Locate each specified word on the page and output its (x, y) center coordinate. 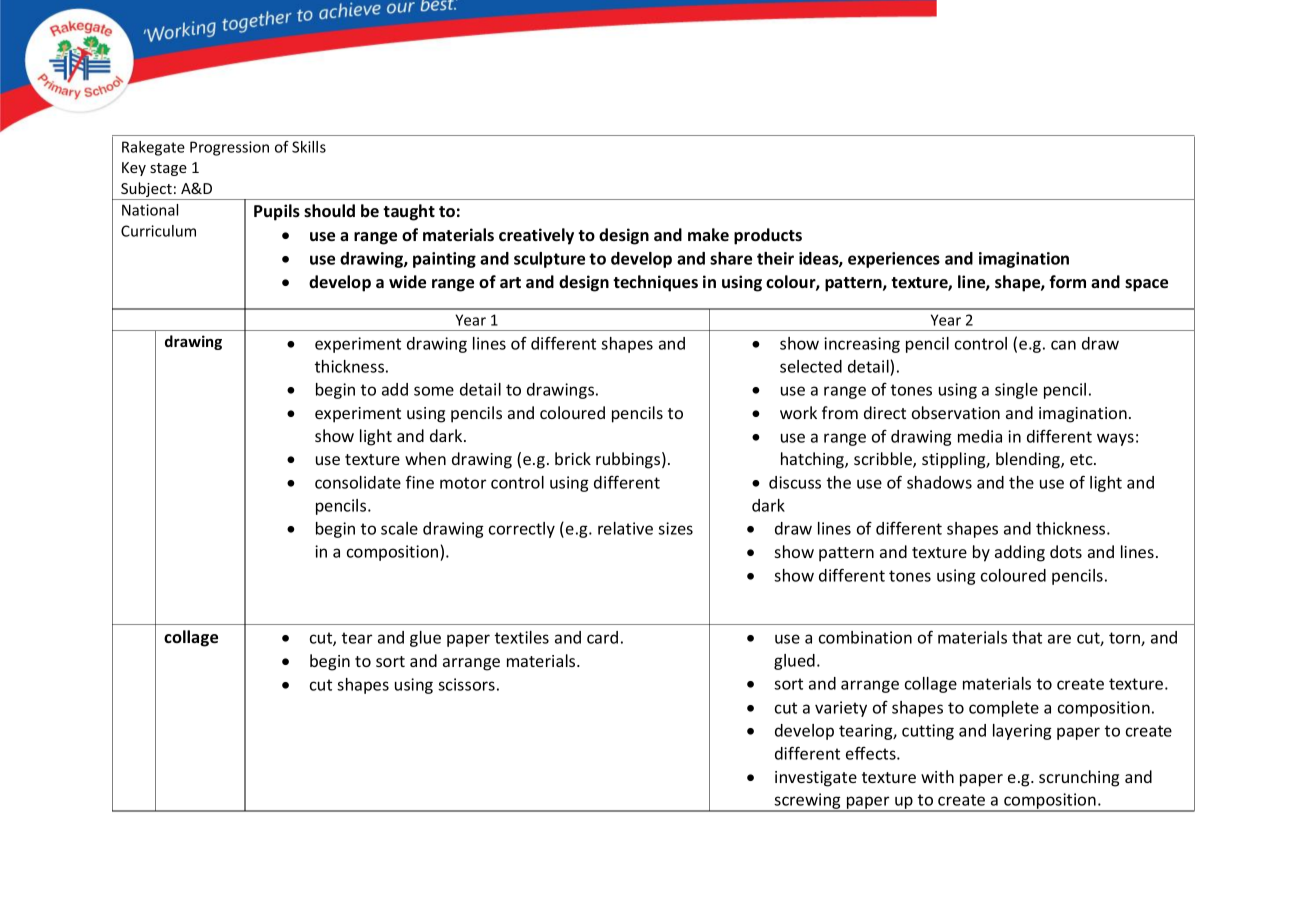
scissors (466, 684)
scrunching (1079, 778)
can (1063, 345)
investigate (816, 779)
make (708, 235)
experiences (894, 260)
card (602, 637)
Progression (229, 148)
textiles (522, 637)
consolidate (358, 482)
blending (1029, 460)
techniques (655, 283)
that (1027, 637)
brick (573, 458)
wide (407, 282)
